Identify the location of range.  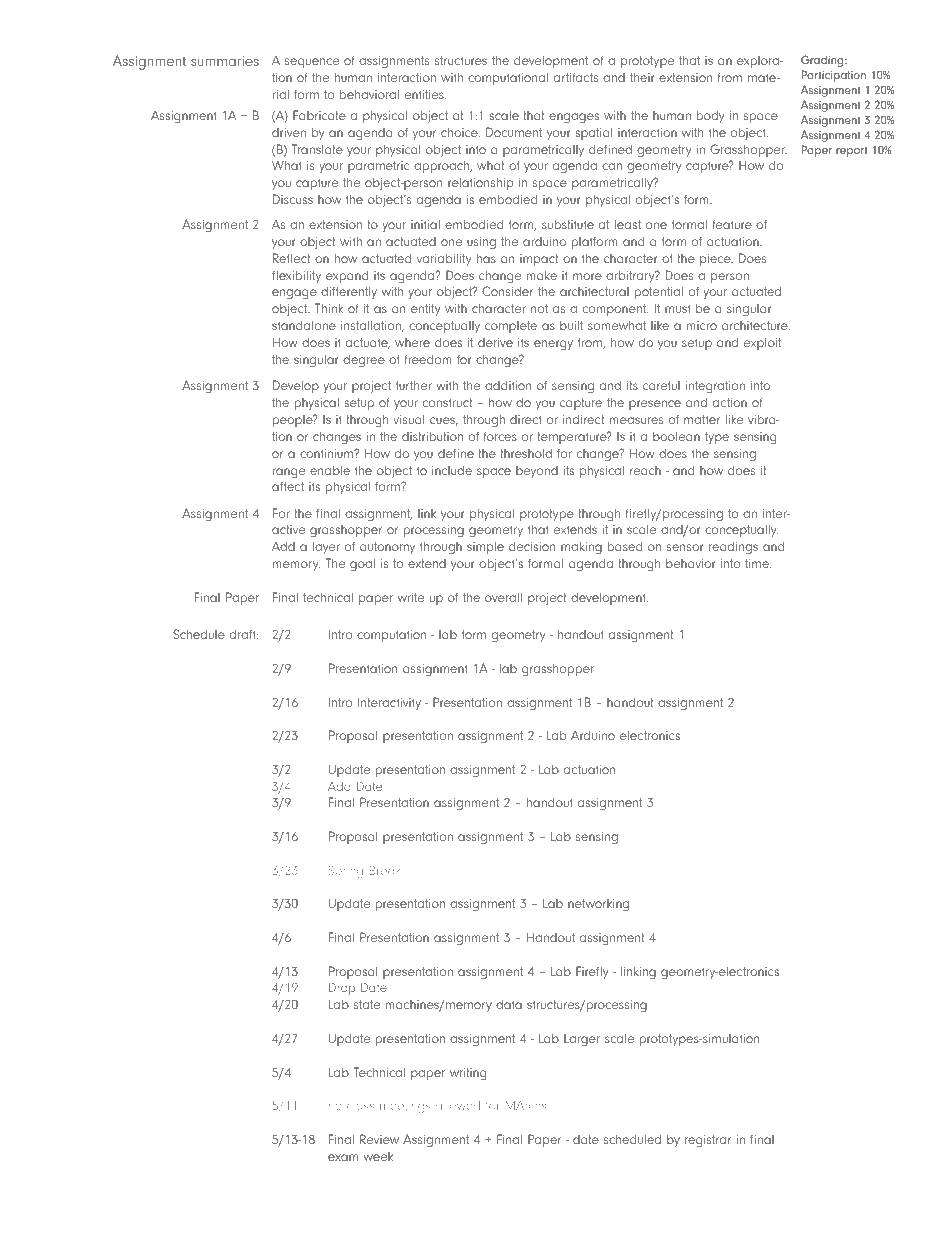
(289, 473).
